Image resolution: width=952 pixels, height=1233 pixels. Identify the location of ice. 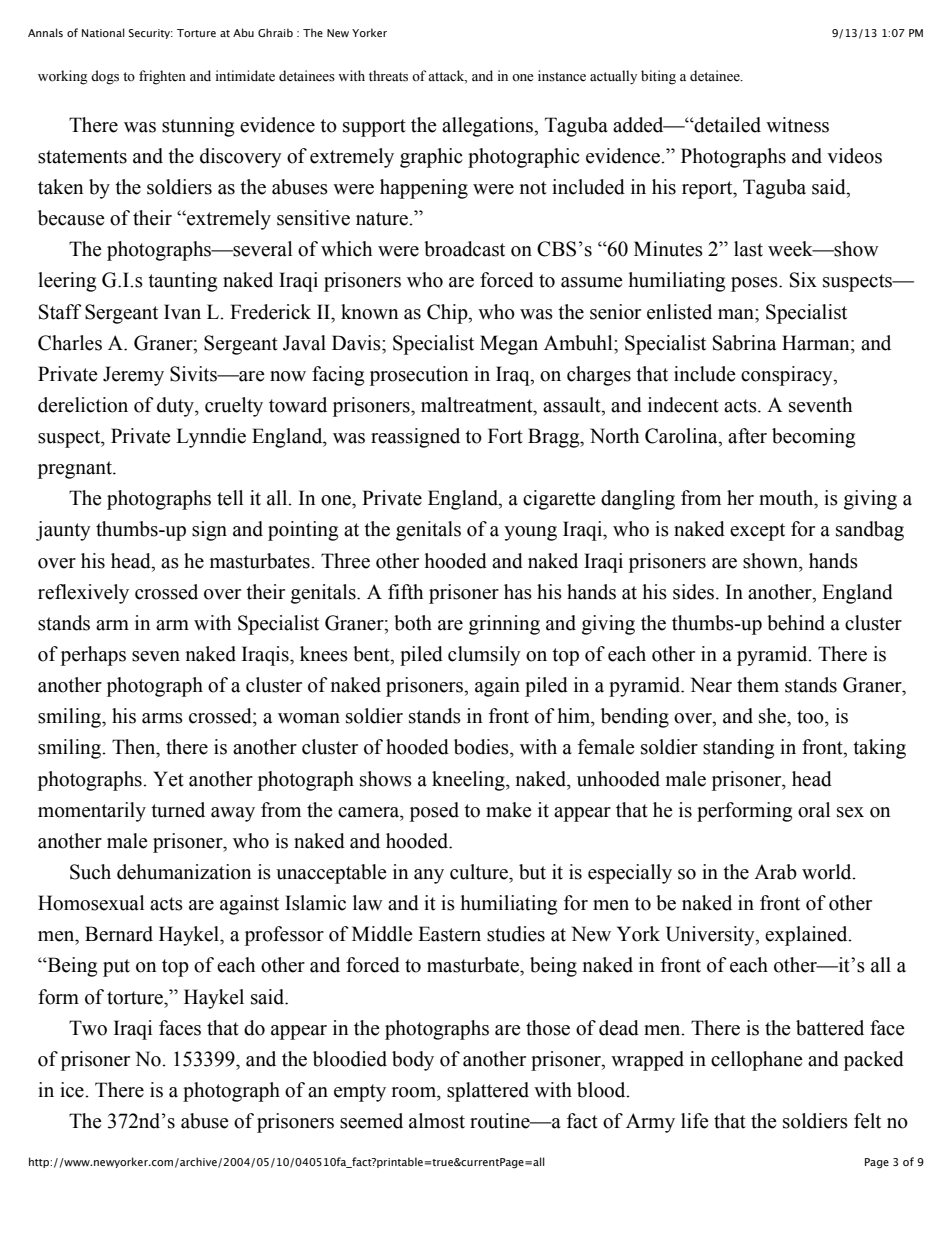
(73, 1090).
